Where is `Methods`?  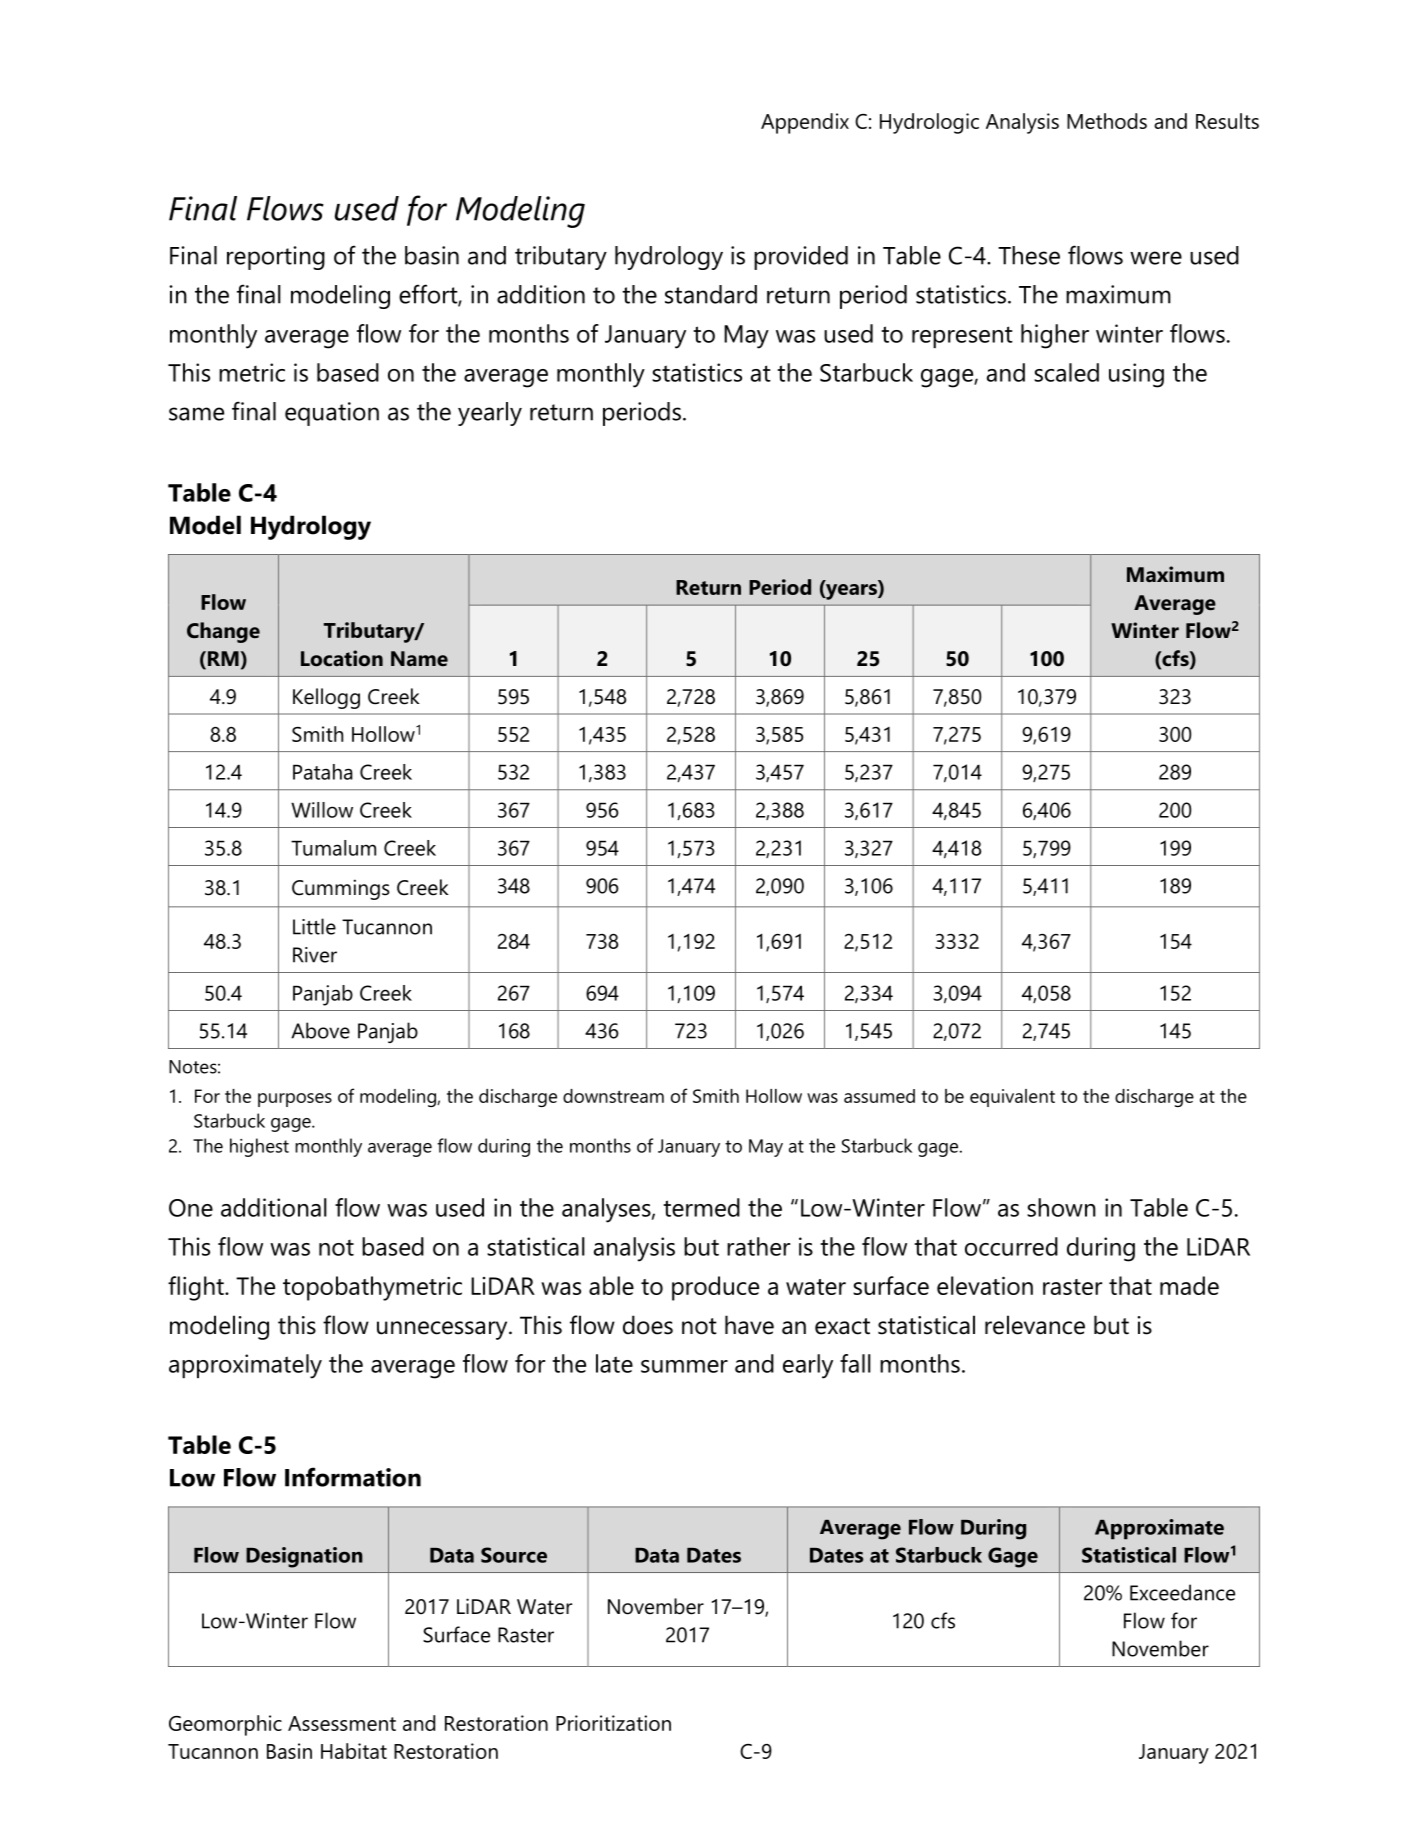
Methods is located at coordinates (1107, 121).
